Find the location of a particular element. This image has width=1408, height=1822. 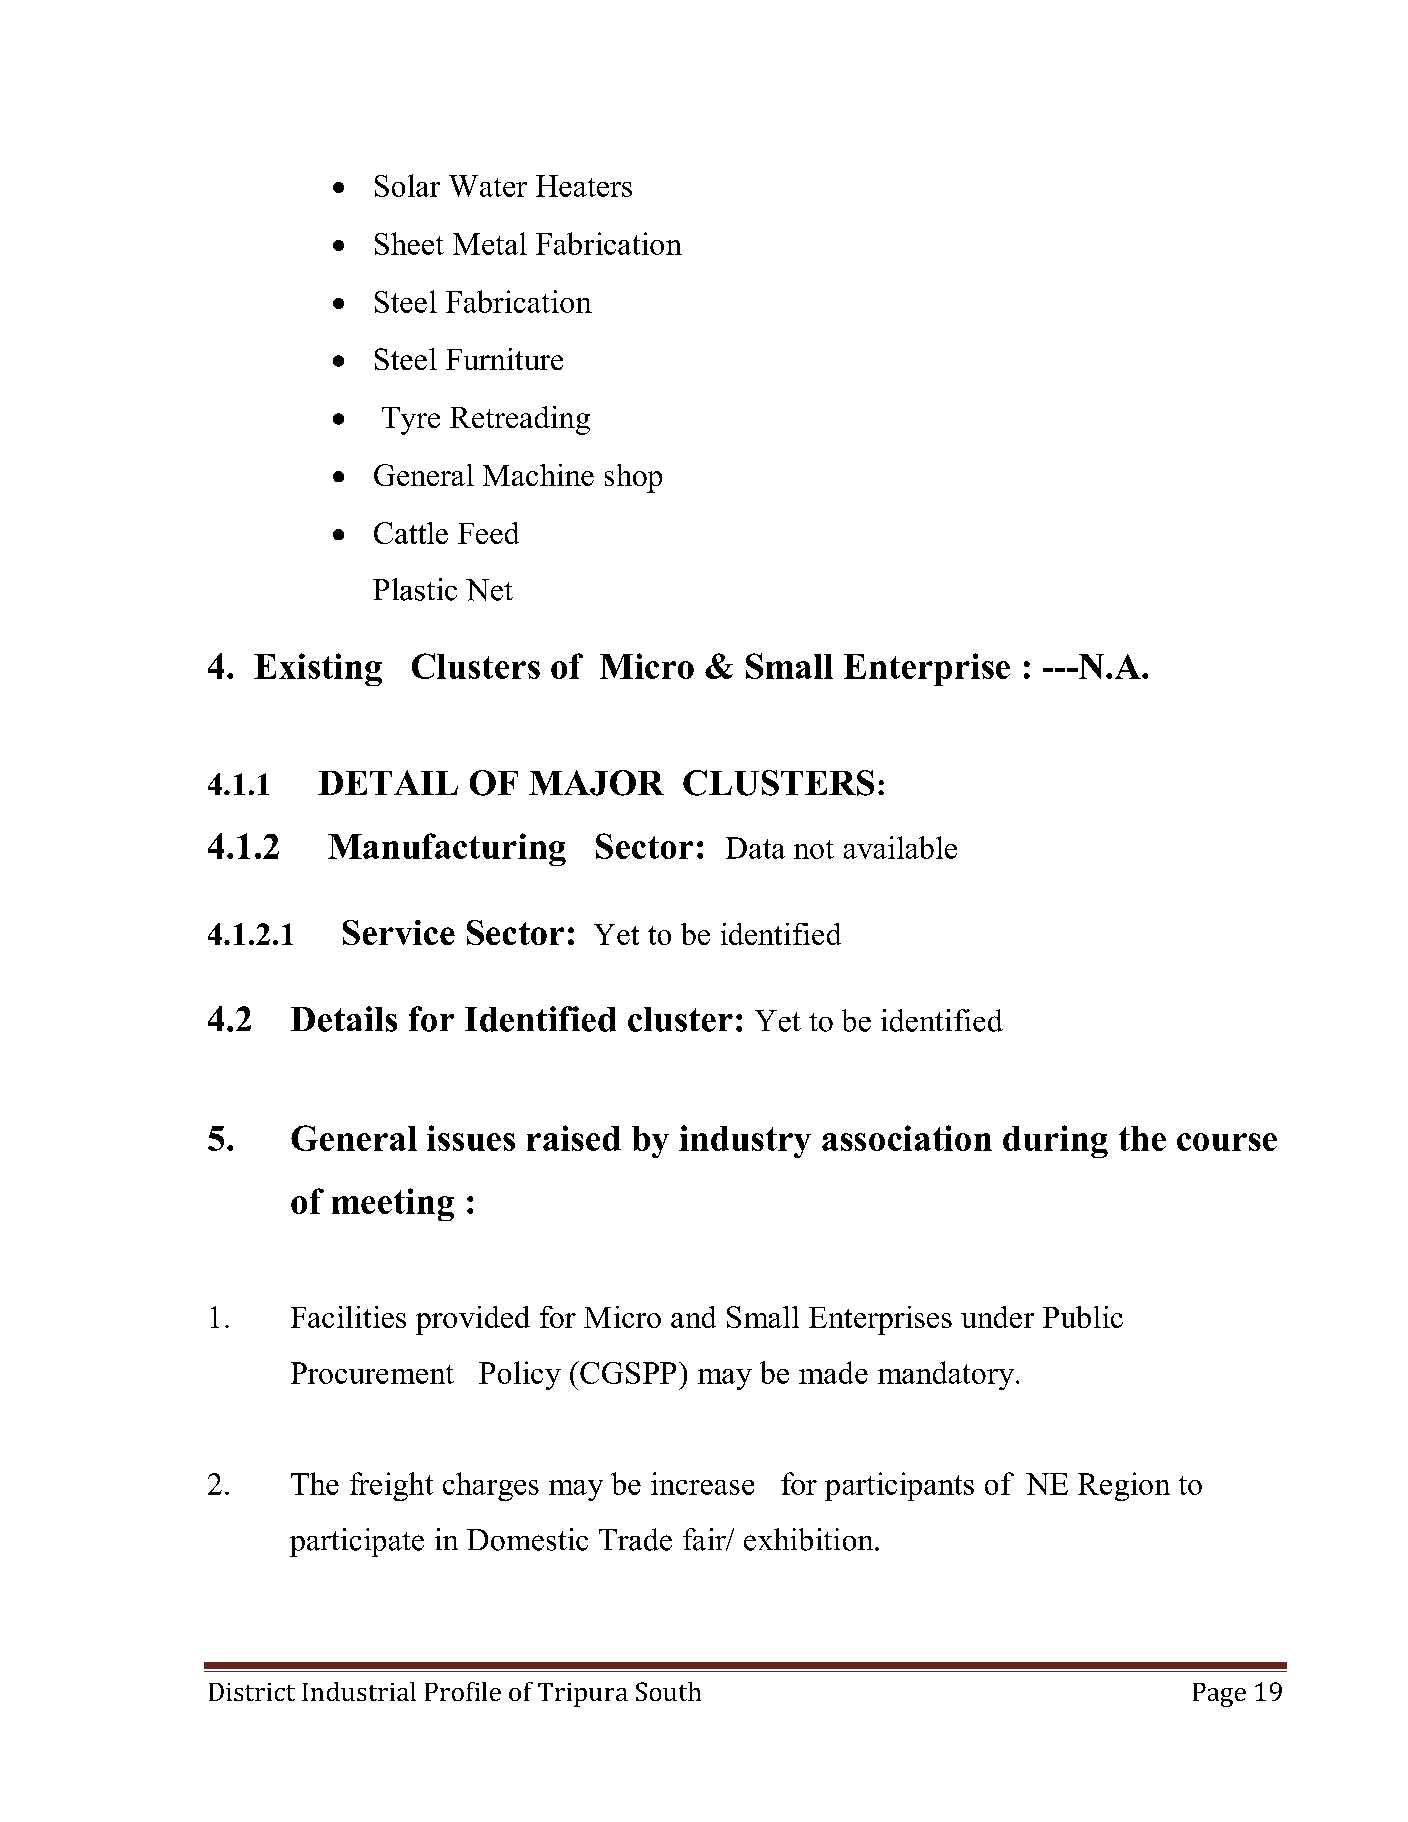

Page is located at coordinates (1219, 1695).
